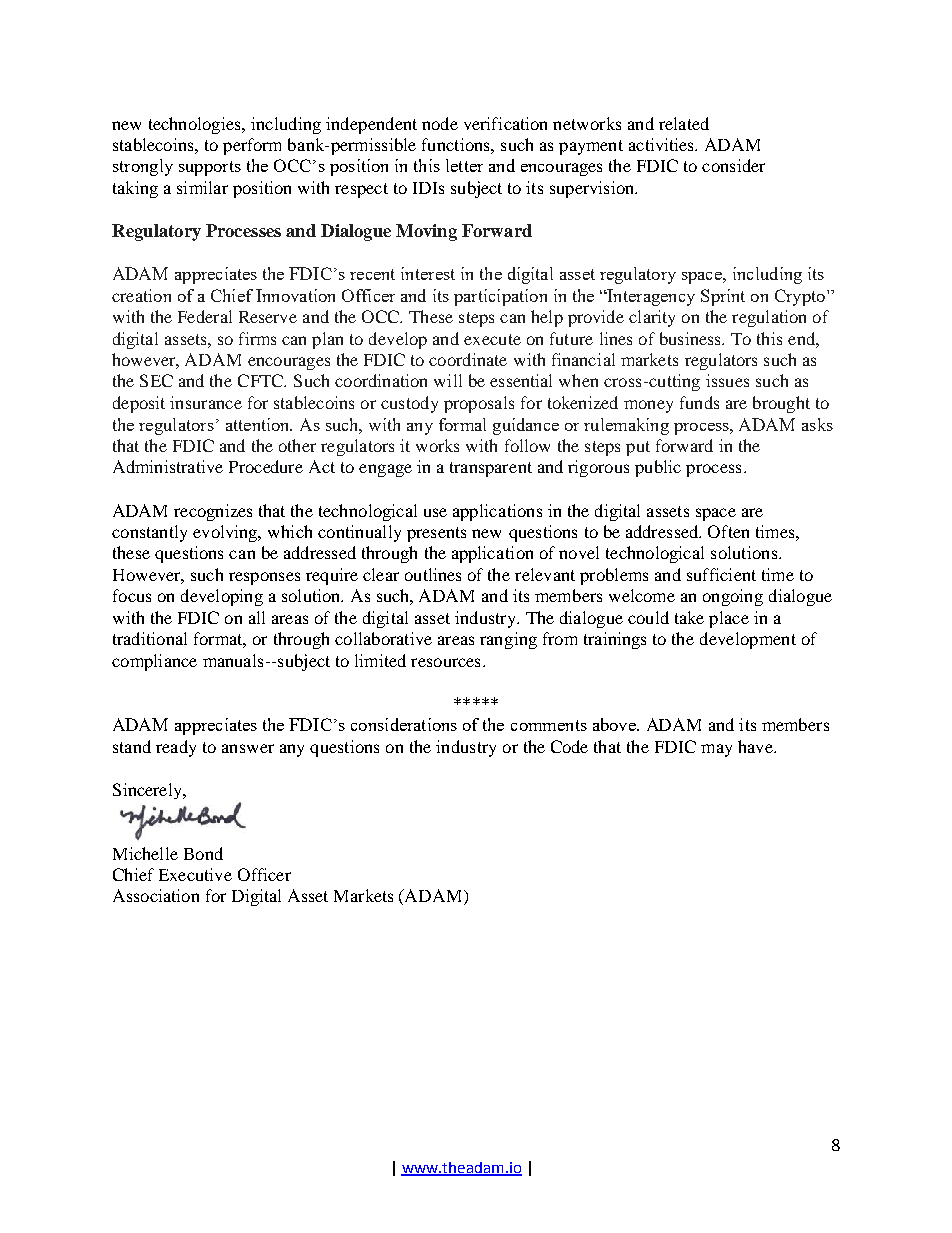 Image resolution: width=952 pixels, height=1233 pixels. What do you see at coordinates (549, 725) in the page?
I see `comments` at bounding box center [549, 725].
